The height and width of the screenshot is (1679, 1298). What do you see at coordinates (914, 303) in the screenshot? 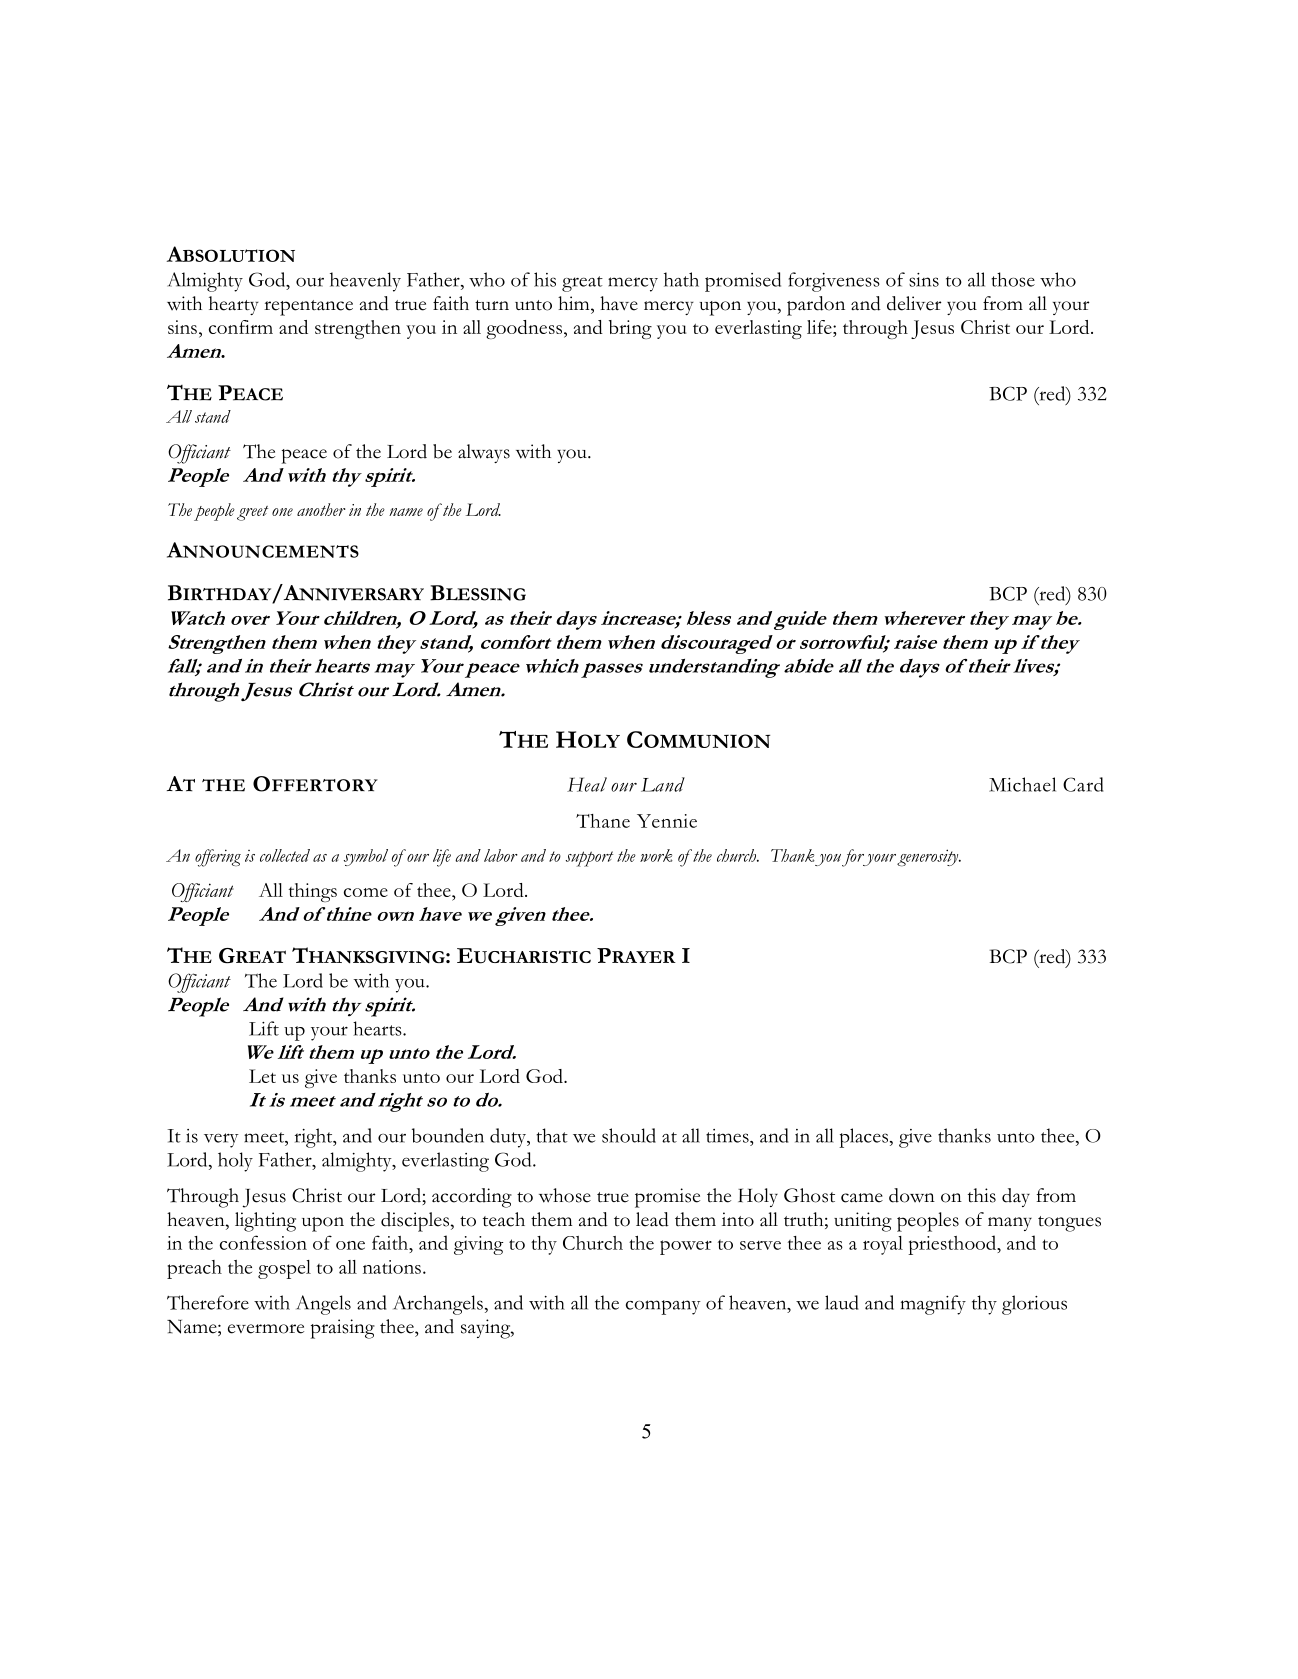
I see `deliver` at bounding box center [914, 303].
